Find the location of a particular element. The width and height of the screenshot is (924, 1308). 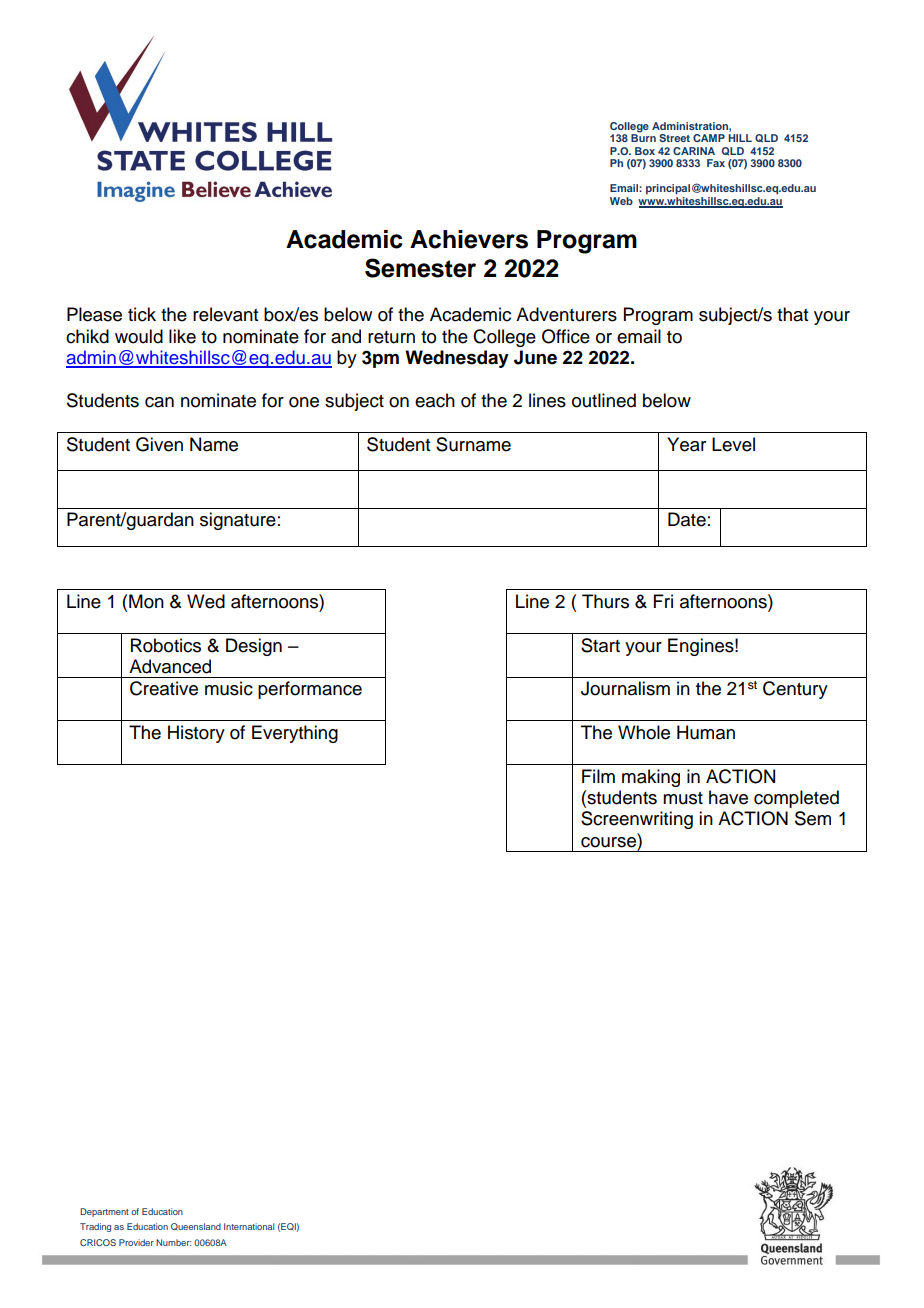

have is located at coordinates (728, 797).
